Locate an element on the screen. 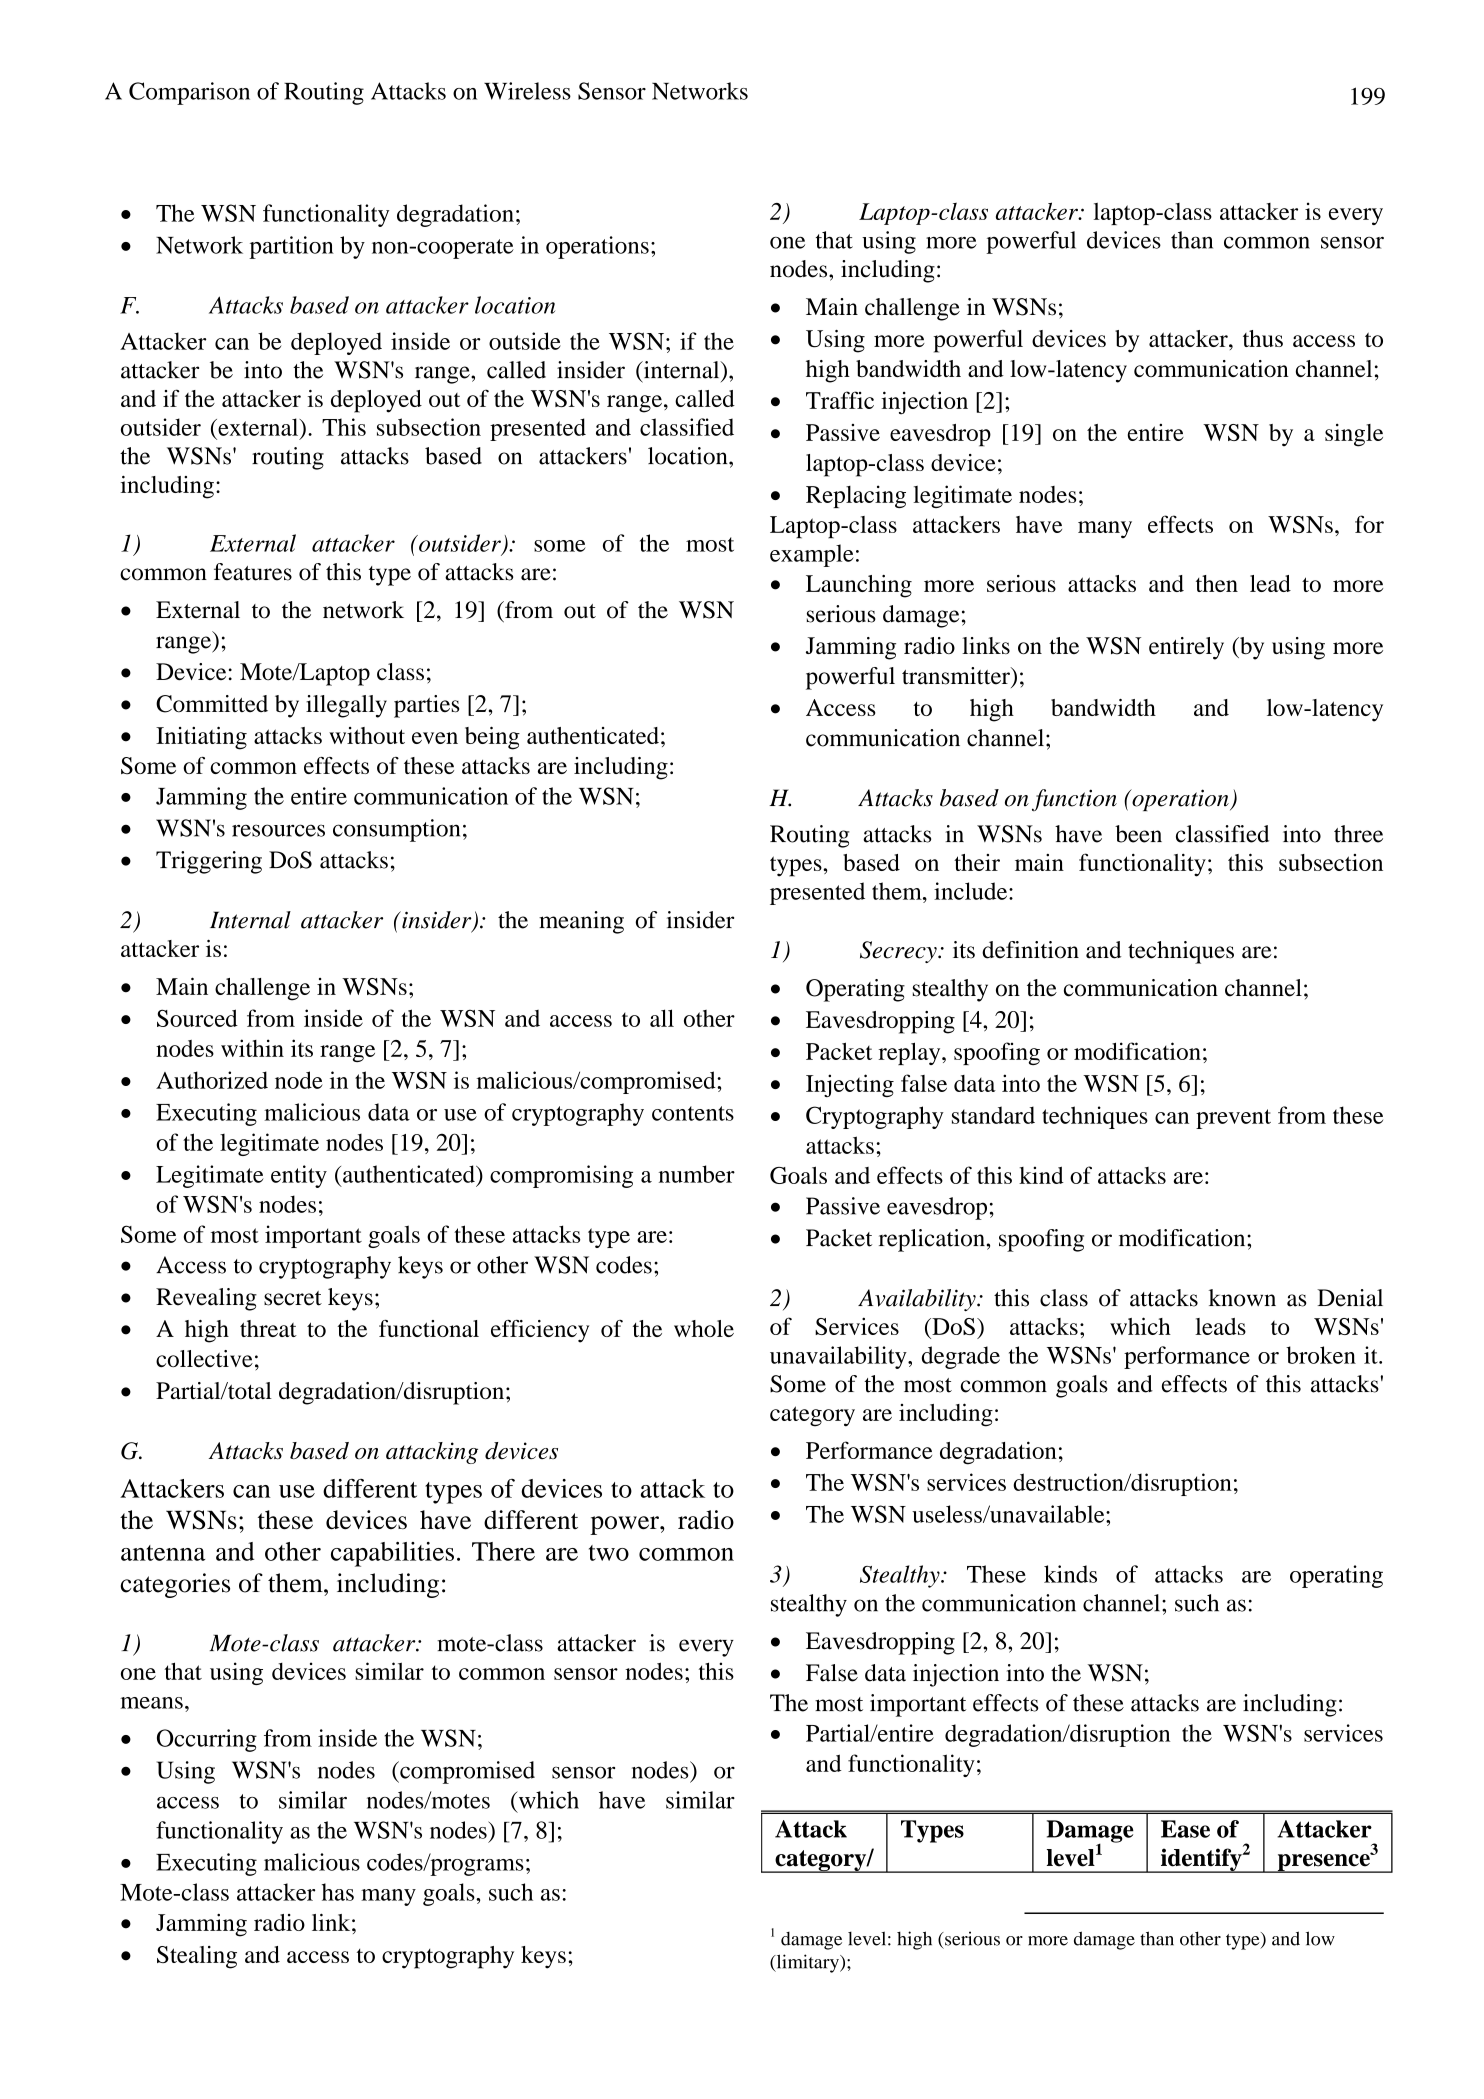 This screenshot has width=1484, height=2099. Injecting is located at coordinates (850, 1085).
